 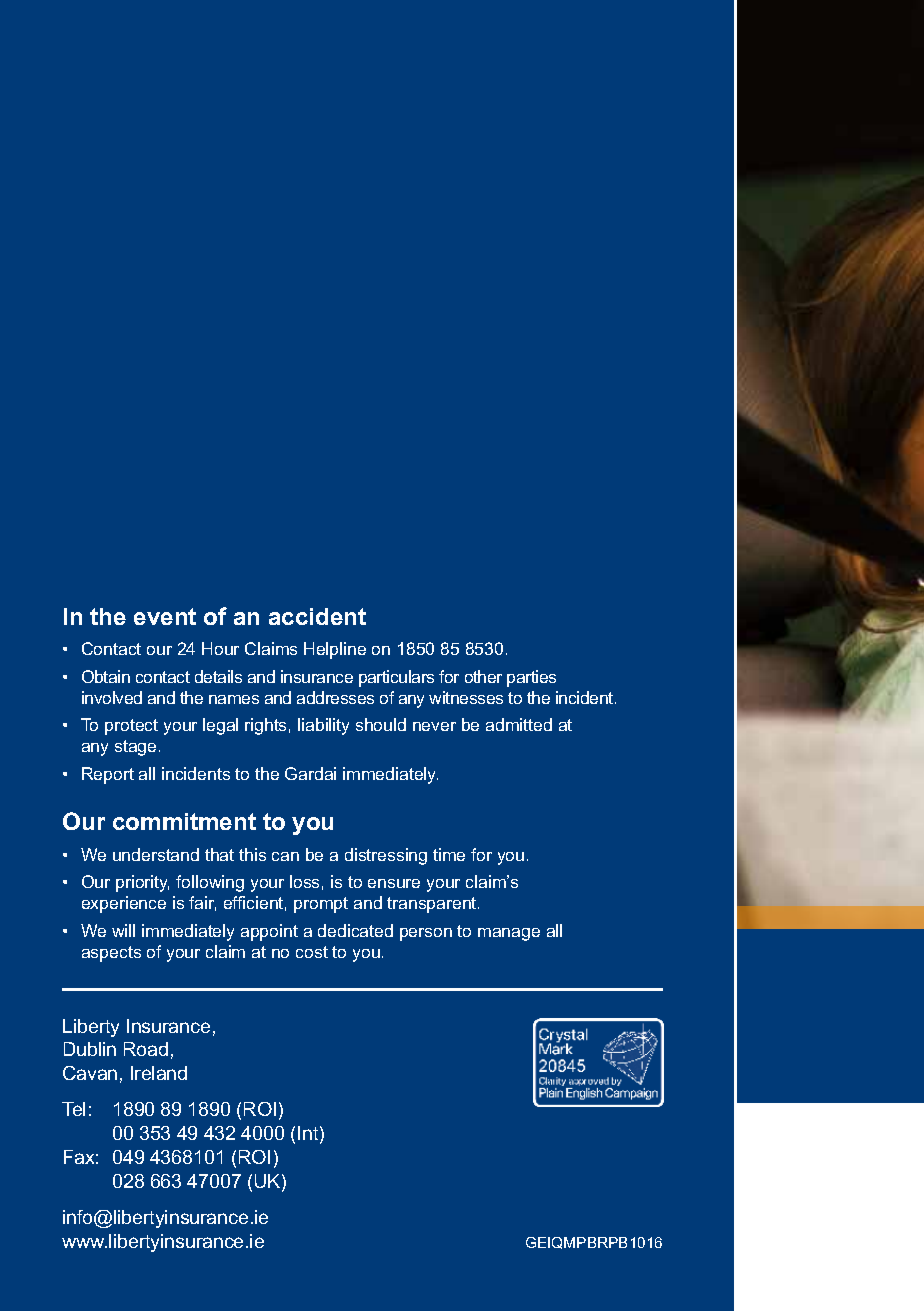 What do you see at coordinates (108, 775) in the screenshot?
I see `Report` at bounding box center [108, 775].
